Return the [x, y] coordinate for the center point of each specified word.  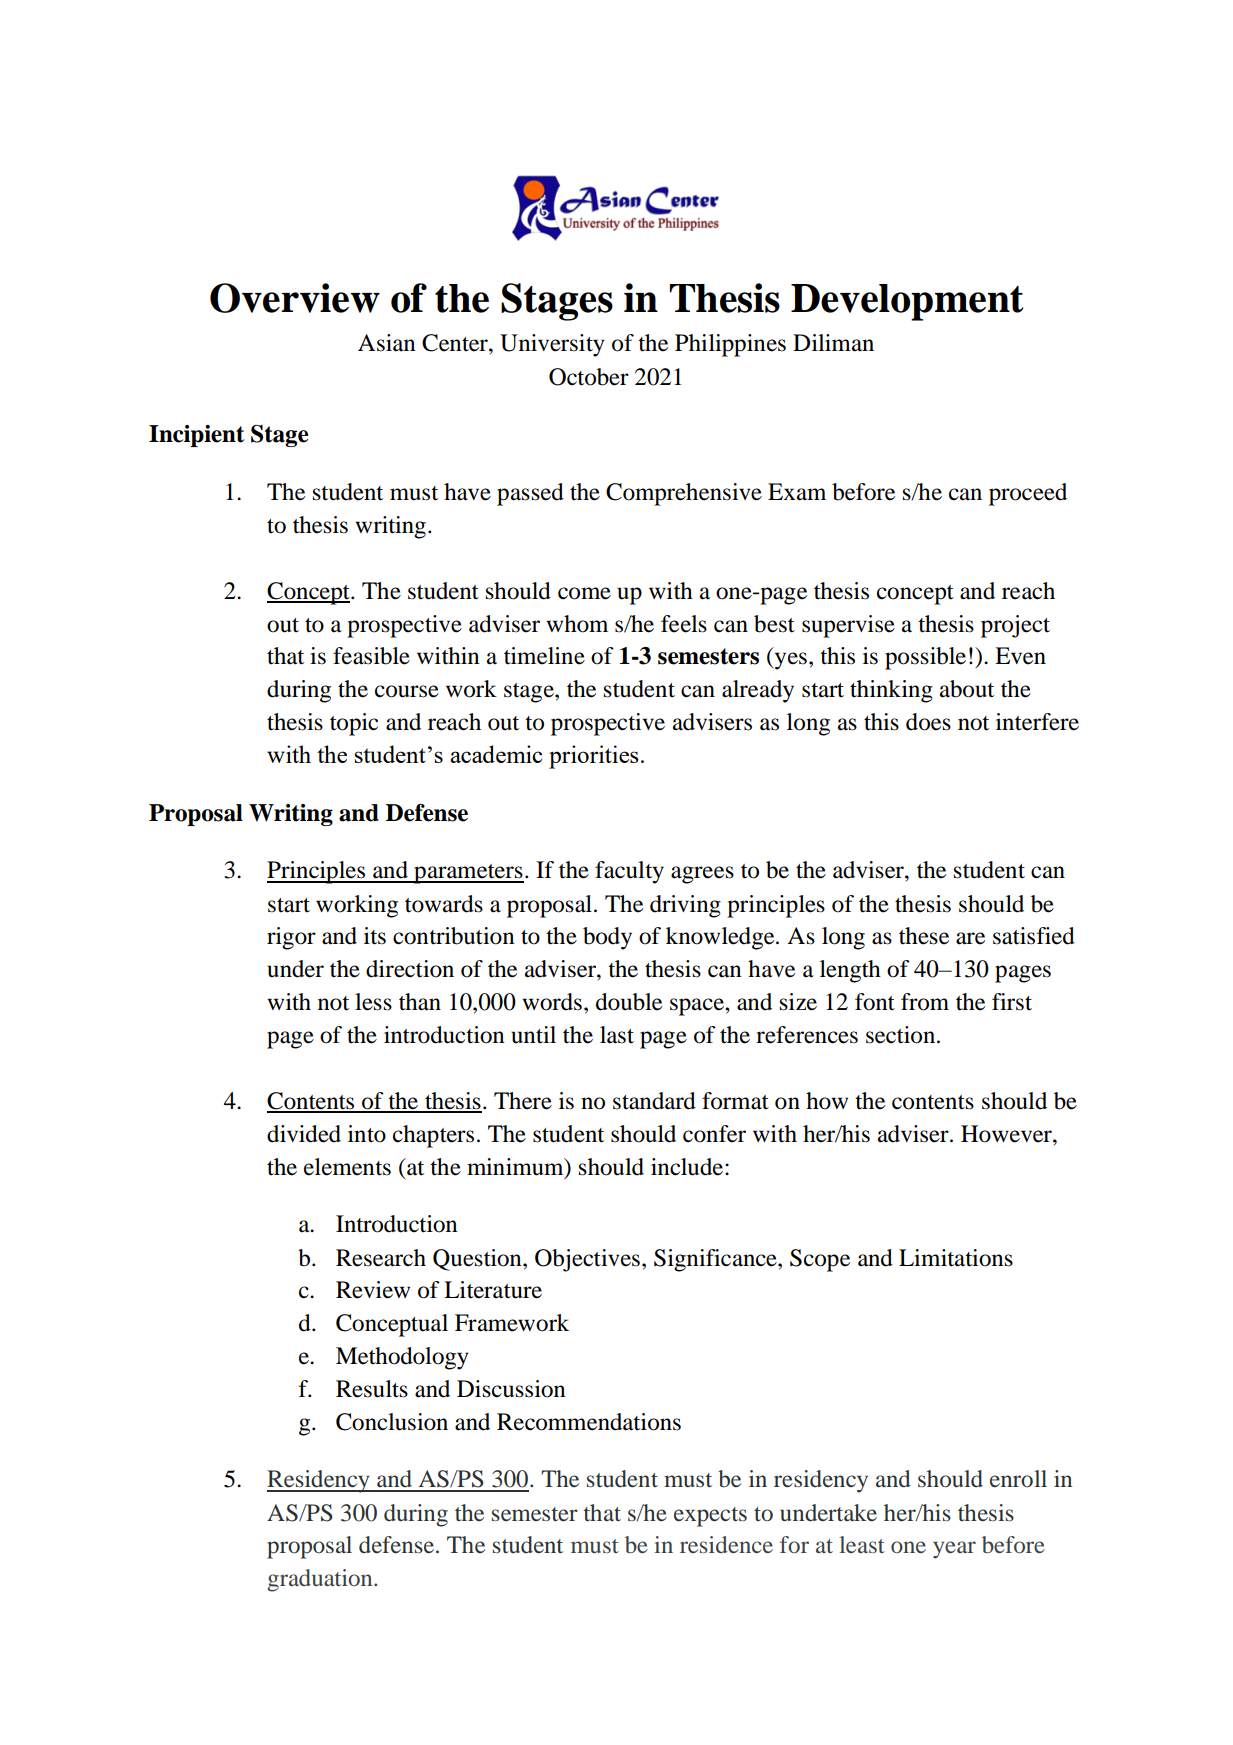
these [924, 936]
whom [577, 624]
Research [381, 1258]
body [607, 938]
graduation [321, 1580]
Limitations [956, 1258]
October [589, 377]
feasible [371, 656]
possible [925, 658]
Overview [295, 298]
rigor [291, 938]
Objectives [587, 1260]
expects [710, 1517]
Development [907, 302]
